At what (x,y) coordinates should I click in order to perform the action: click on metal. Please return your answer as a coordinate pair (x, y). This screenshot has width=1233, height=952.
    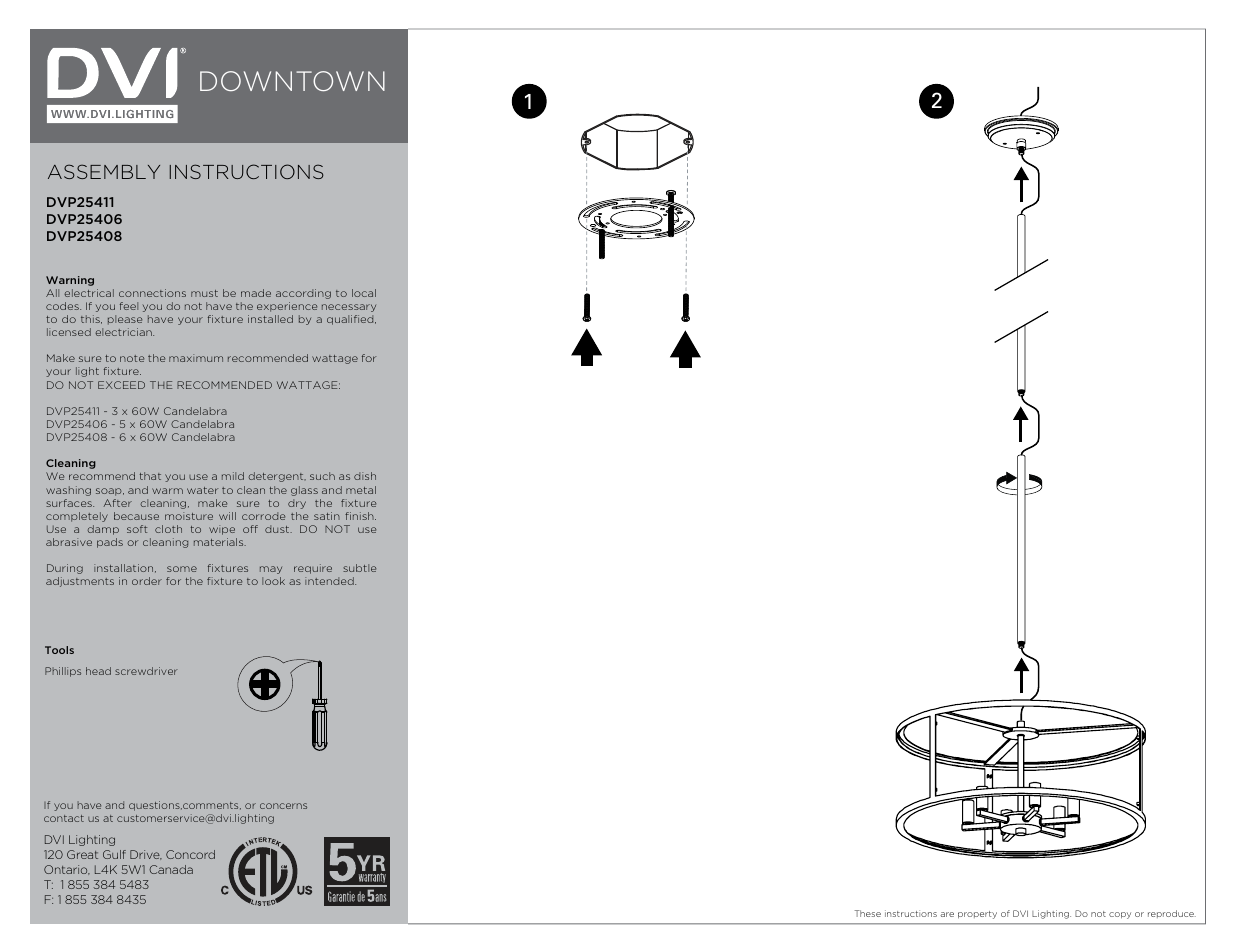
    Looking at the image, I should click on (361, 490).
